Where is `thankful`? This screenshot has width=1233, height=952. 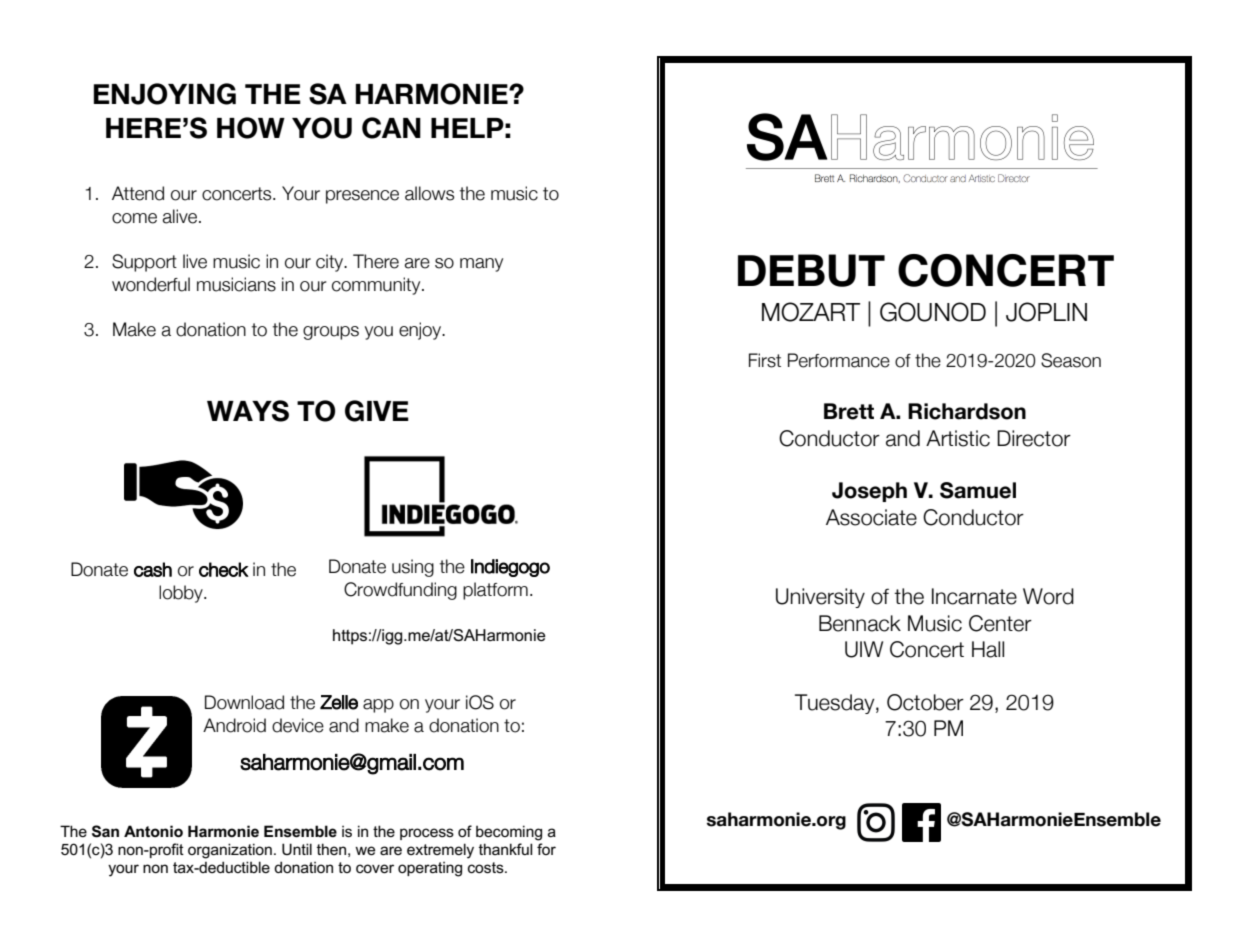
thankful is located at coordinates (505, 849).
